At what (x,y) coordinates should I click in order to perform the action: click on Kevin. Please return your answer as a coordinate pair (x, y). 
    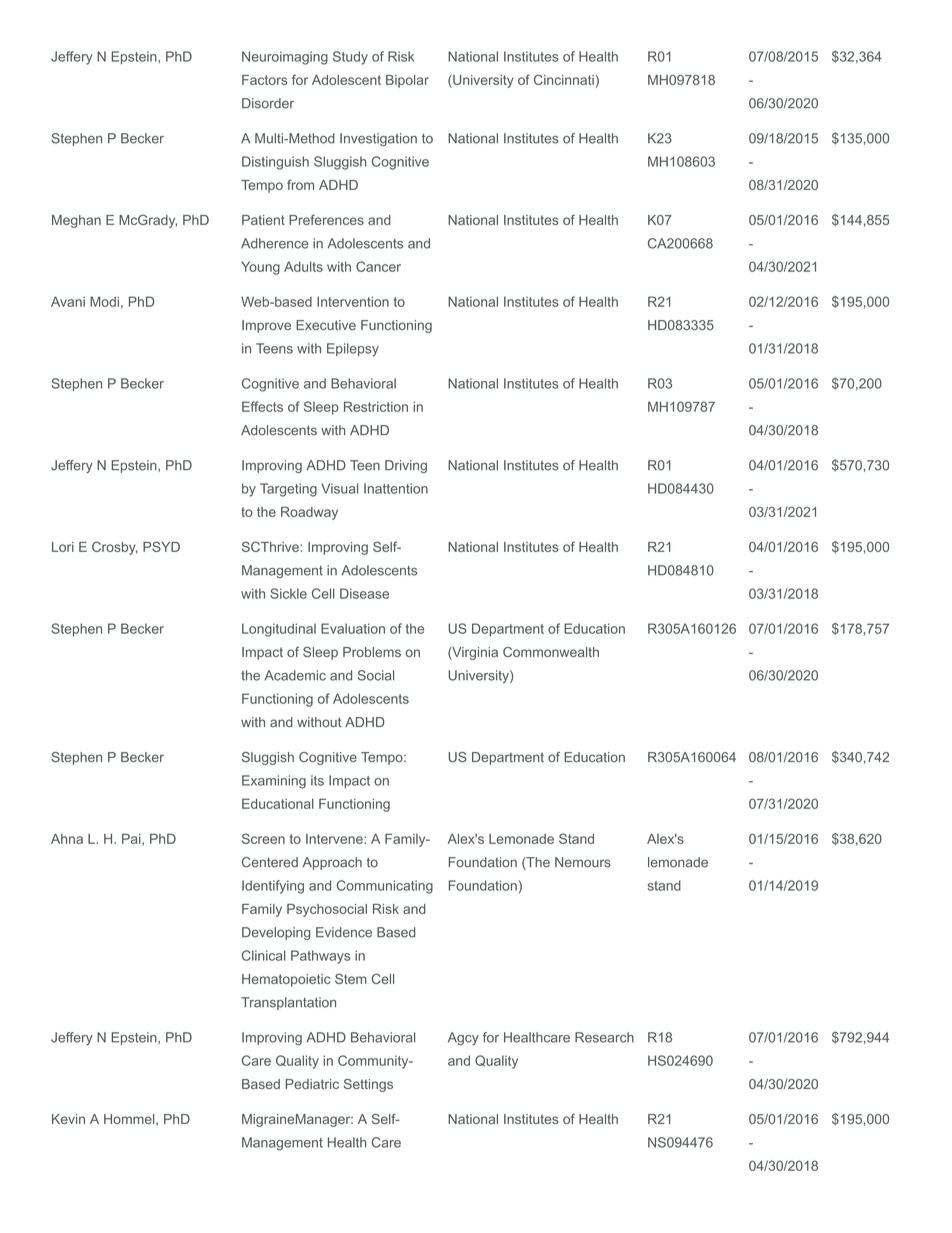
    Looking at the image, I should click on (68, 1119).
